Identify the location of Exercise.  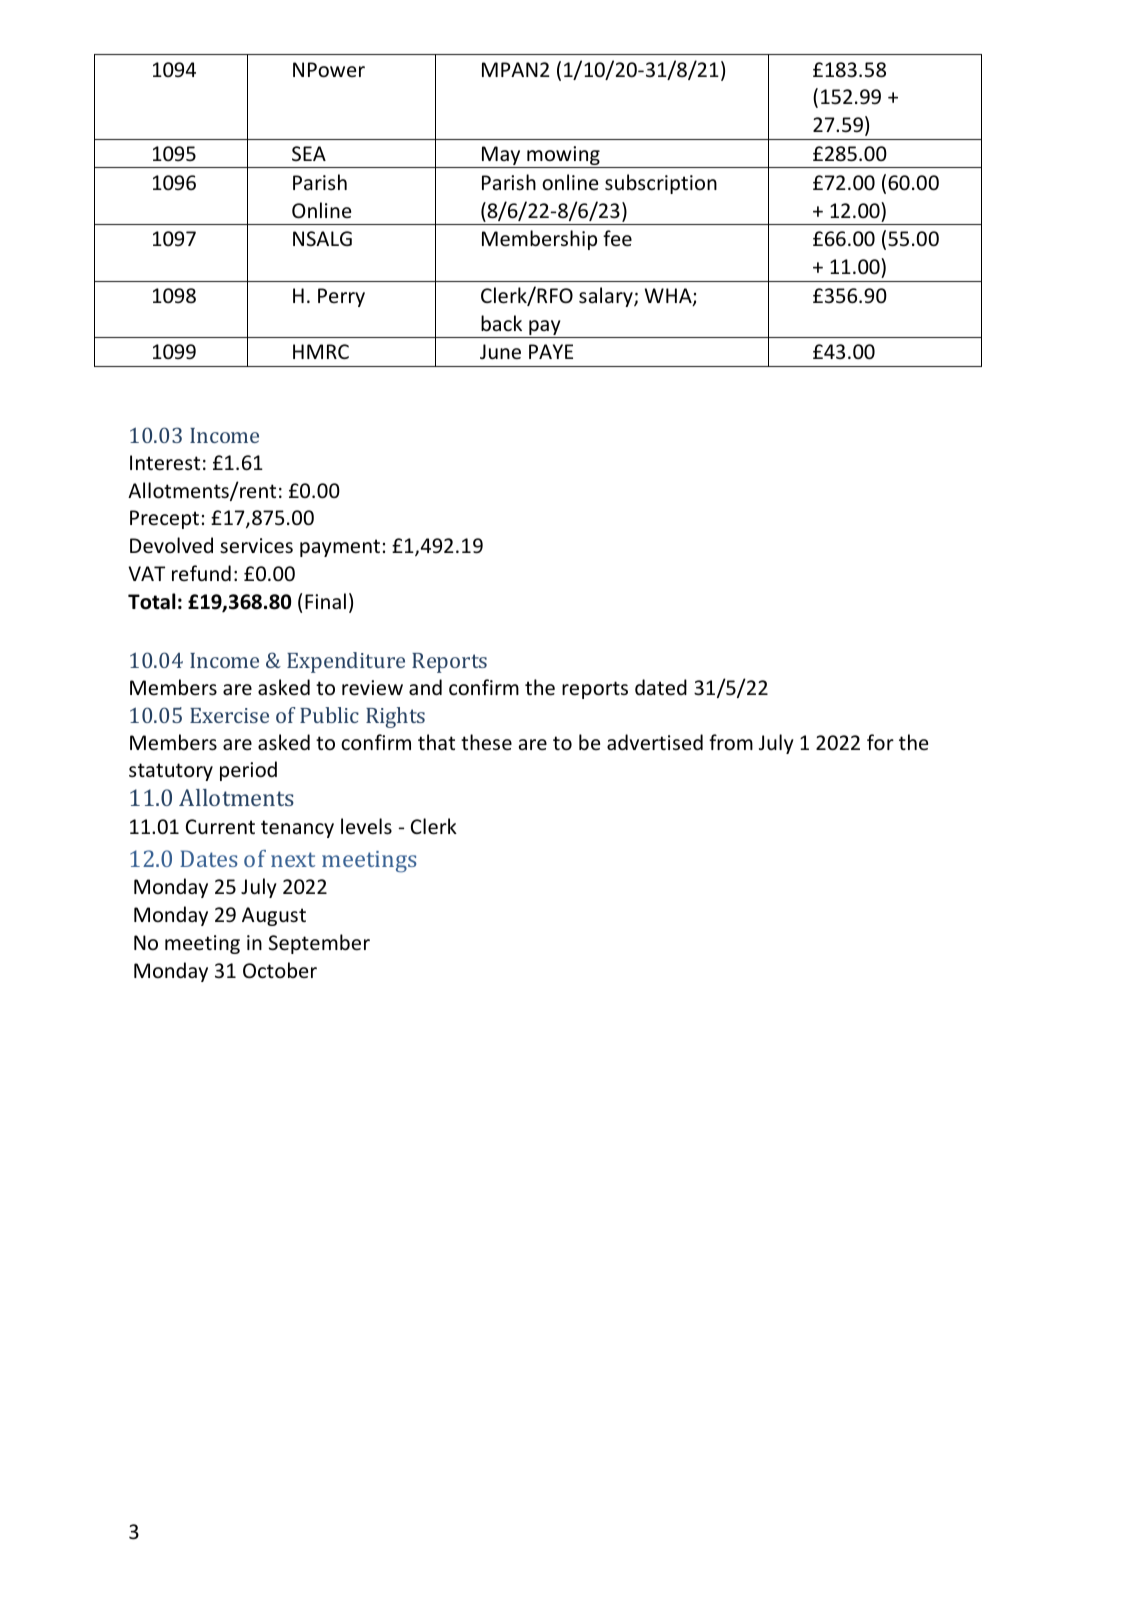
(229, 715).
